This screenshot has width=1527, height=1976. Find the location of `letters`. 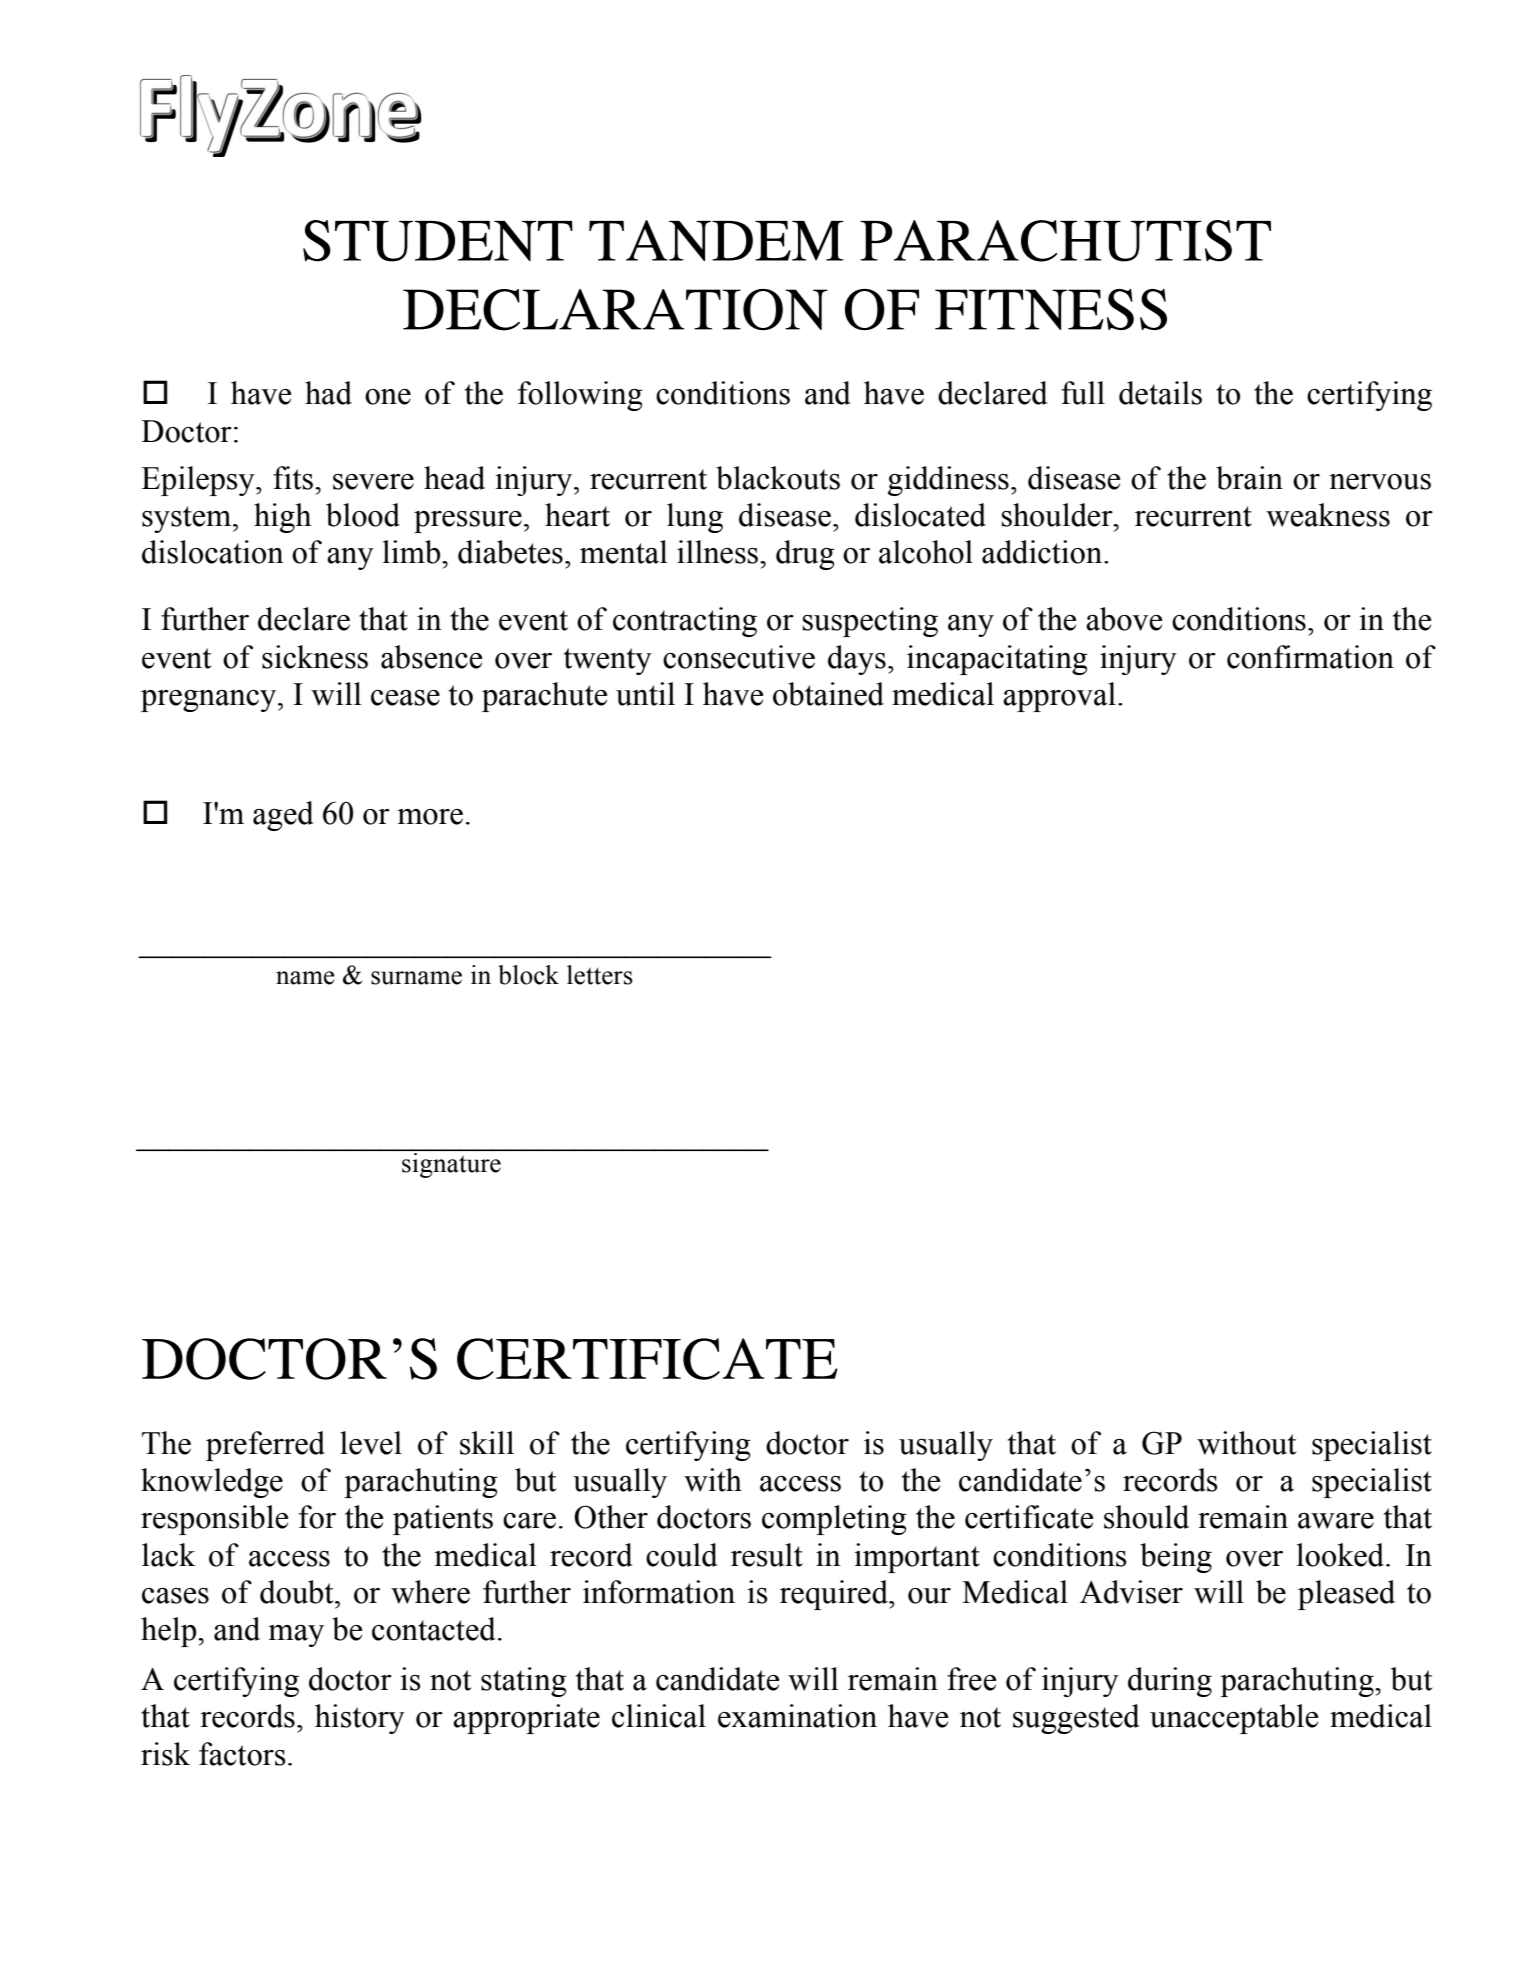

letters is located at coordinates (600, 975).
